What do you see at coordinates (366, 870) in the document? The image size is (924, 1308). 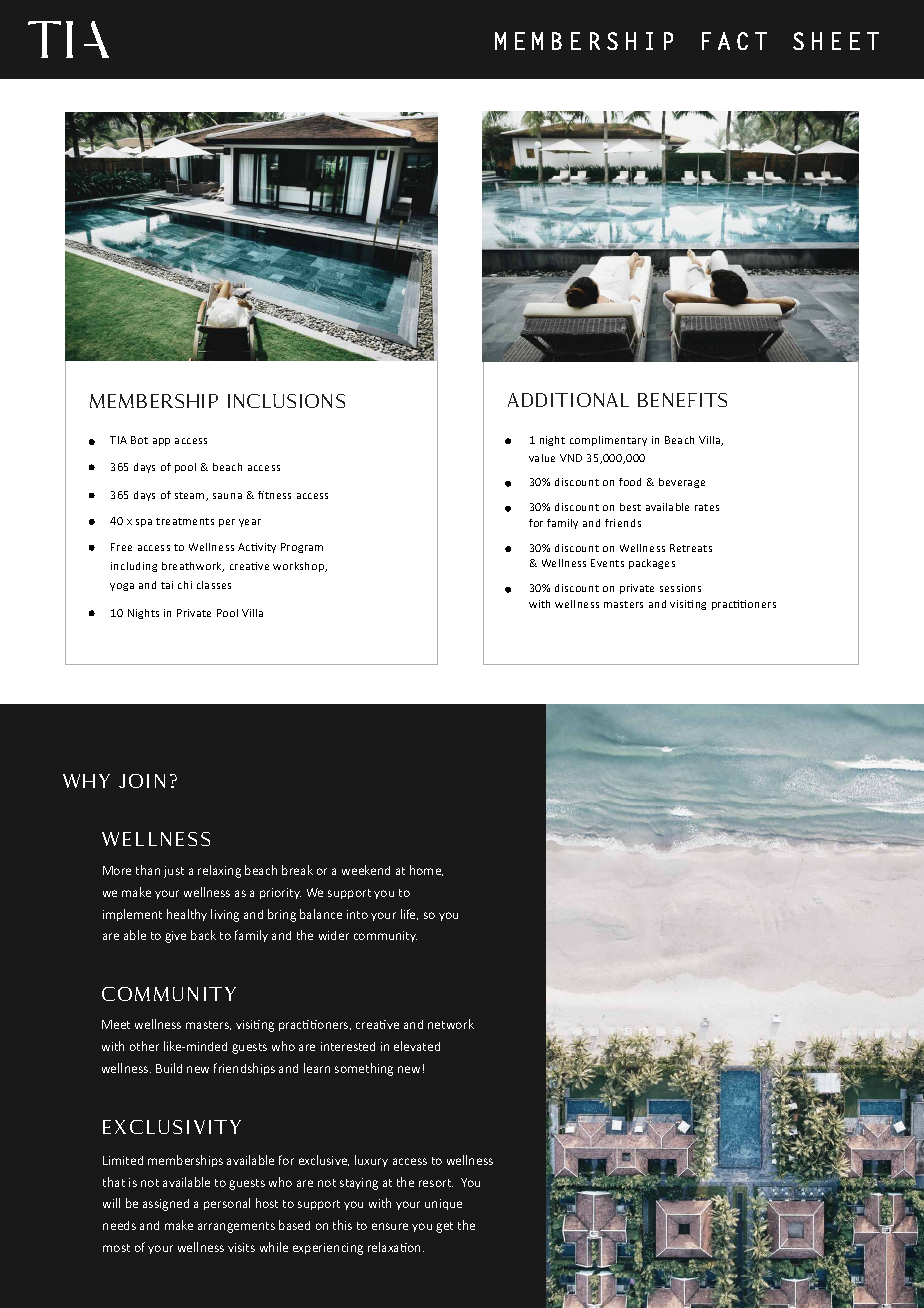 I see `weekend` at bounding box center [366, 870].
